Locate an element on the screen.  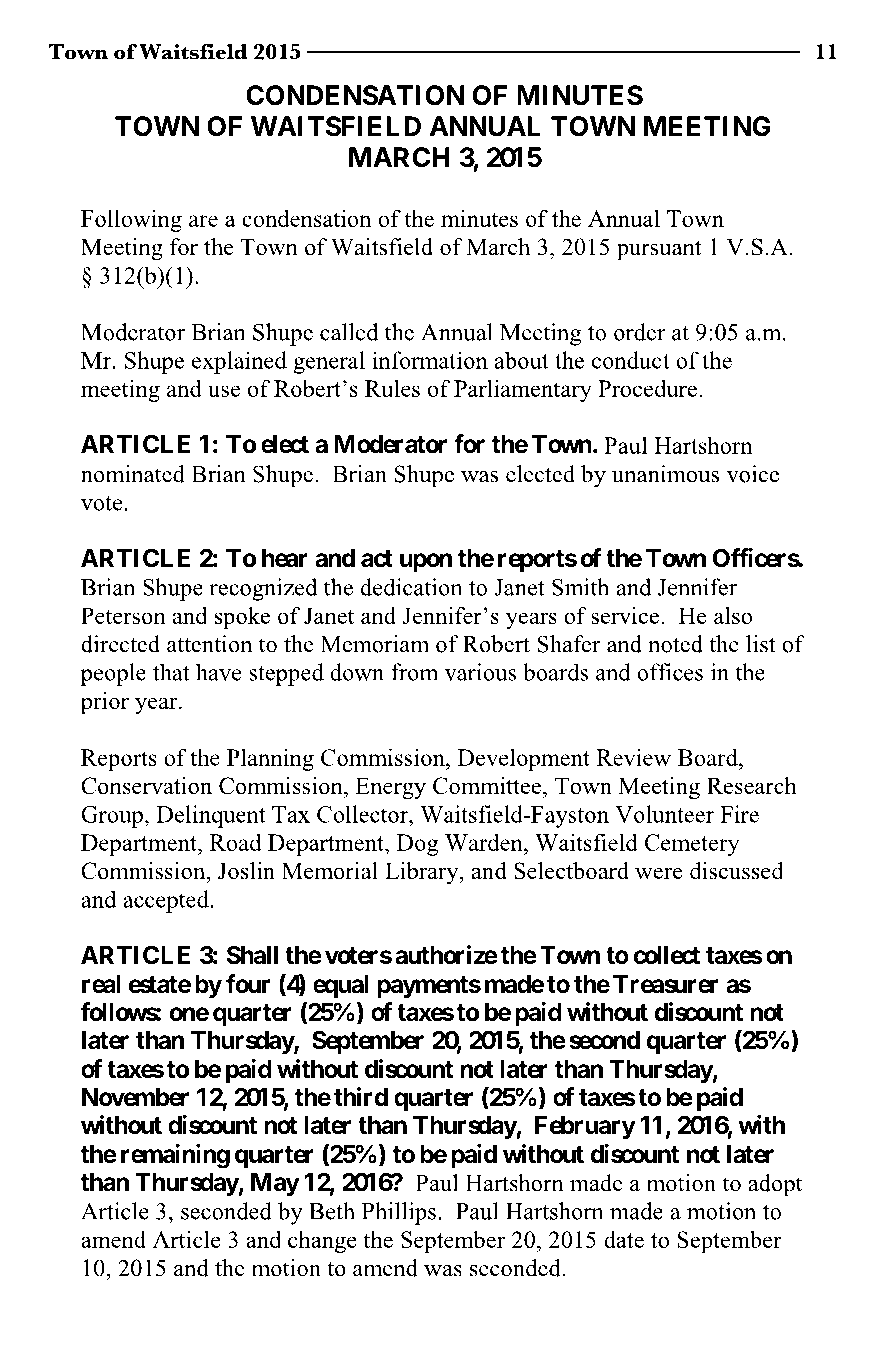
MARCH is located at coordinates (399, 157).
